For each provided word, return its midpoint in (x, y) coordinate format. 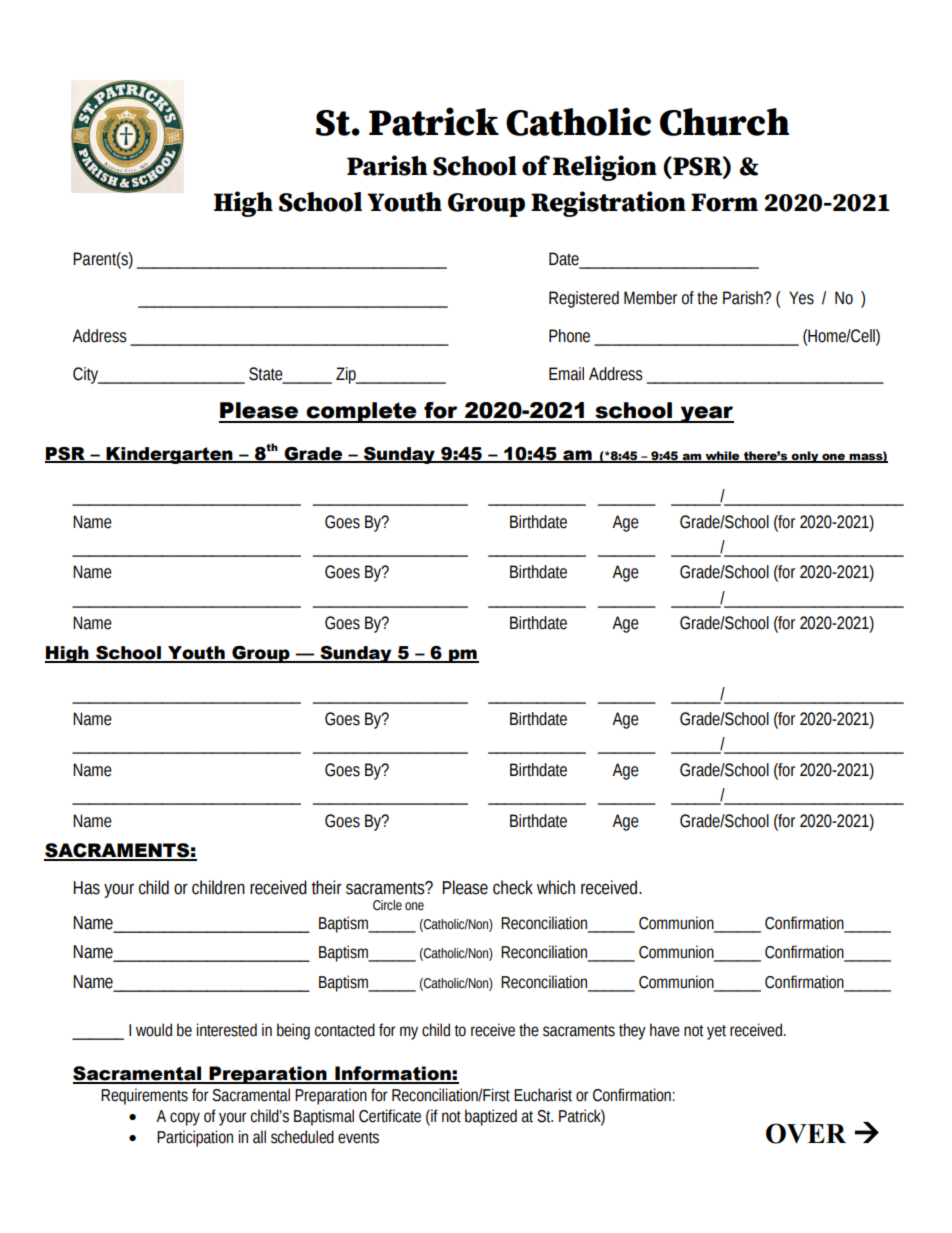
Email (566, 374)
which (556, 887)
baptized (491, 1117)
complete (361, 412)
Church (724, 122)
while (722, 456)
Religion (605, 168)
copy (185, 1119)
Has (86, 888)
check (513, 887)
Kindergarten (169, 455)
